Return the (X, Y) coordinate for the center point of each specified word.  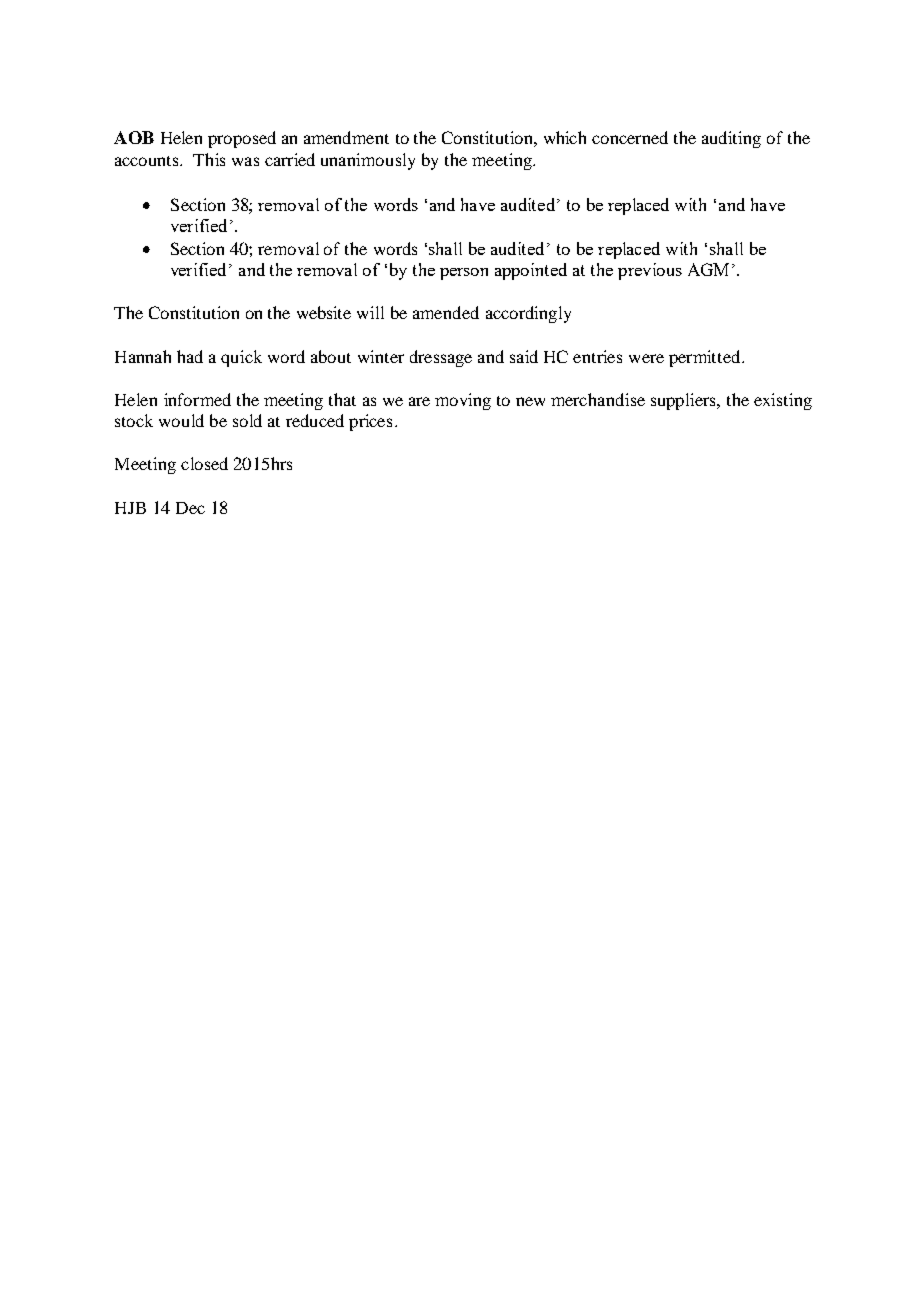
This (209, 159)
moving (463, 401)
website (324, 312)
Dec (190, 508)
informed (197, 399)
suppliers (685, 401)
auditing (731, 139)
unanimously (368, 161)
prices (370, 422)
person (464, 274)
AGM (708, 269)
